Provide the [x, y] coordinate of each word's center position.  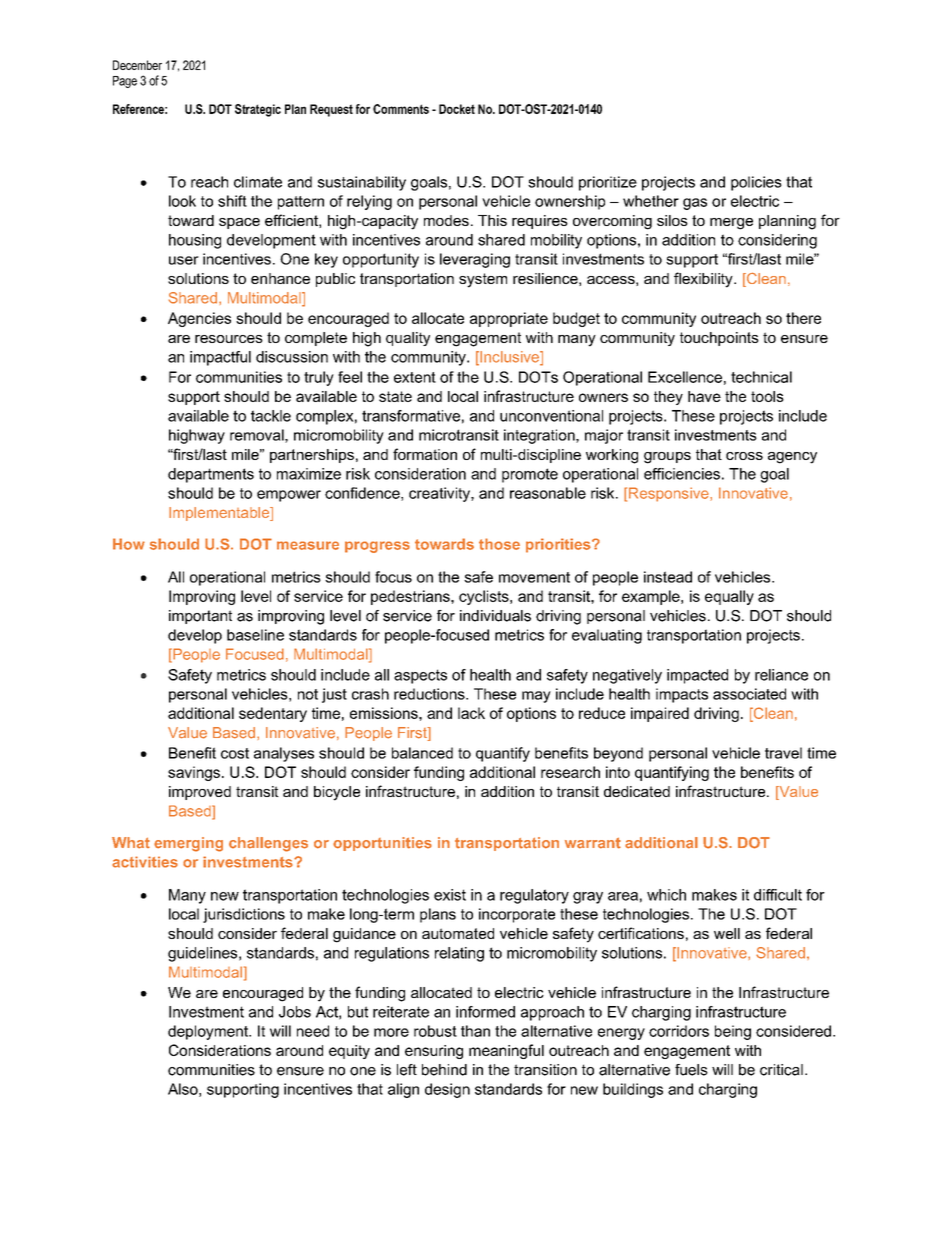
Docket [457, 109]
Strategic [258, 110]
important [200, 617]
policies [756, 183]
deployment [209, 1032]
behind [444, 1070]
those [499, 544]
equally [729, 597]
